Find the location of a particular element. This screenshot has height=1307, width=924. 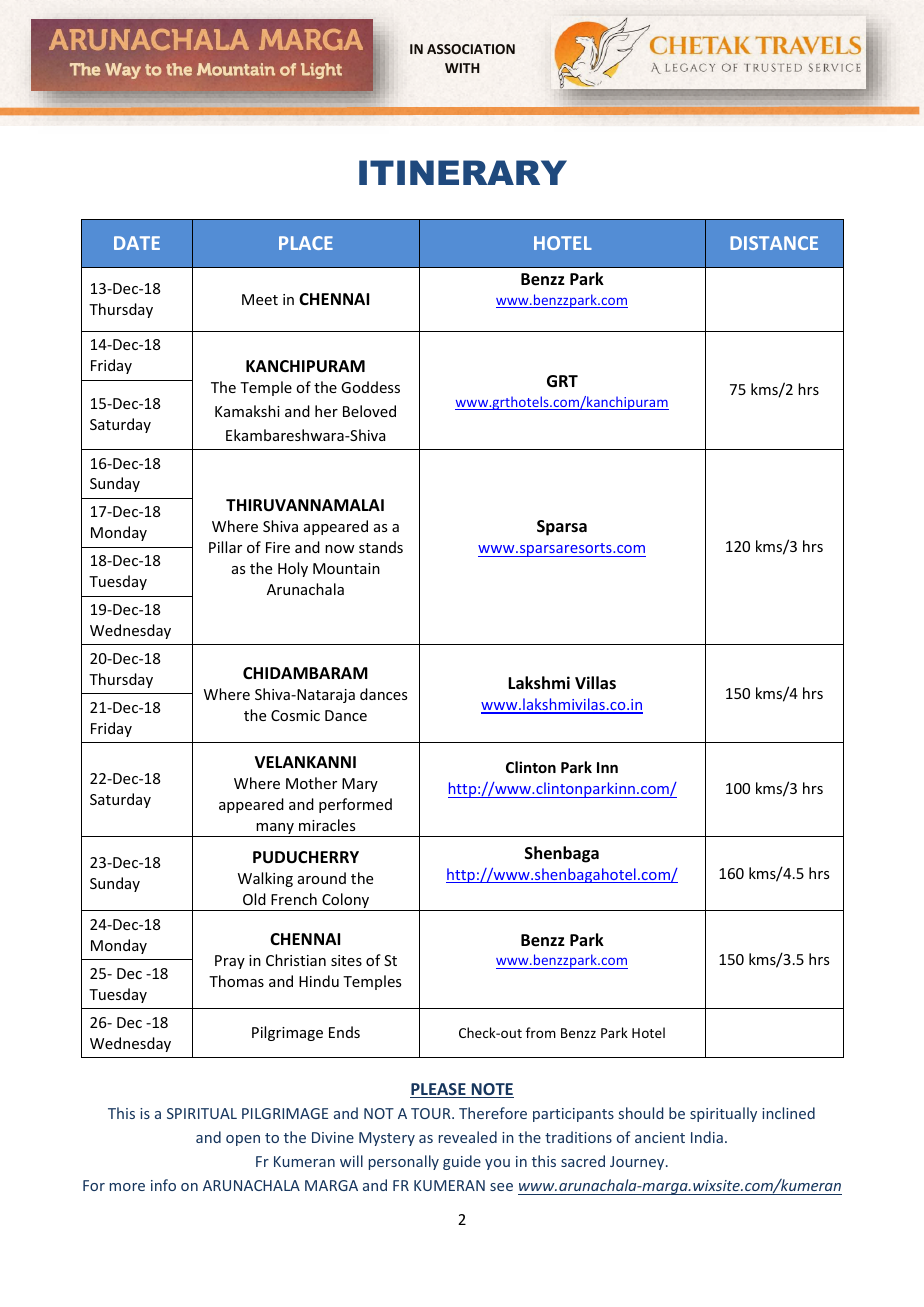

open is located at coordinates (243, 1140).
